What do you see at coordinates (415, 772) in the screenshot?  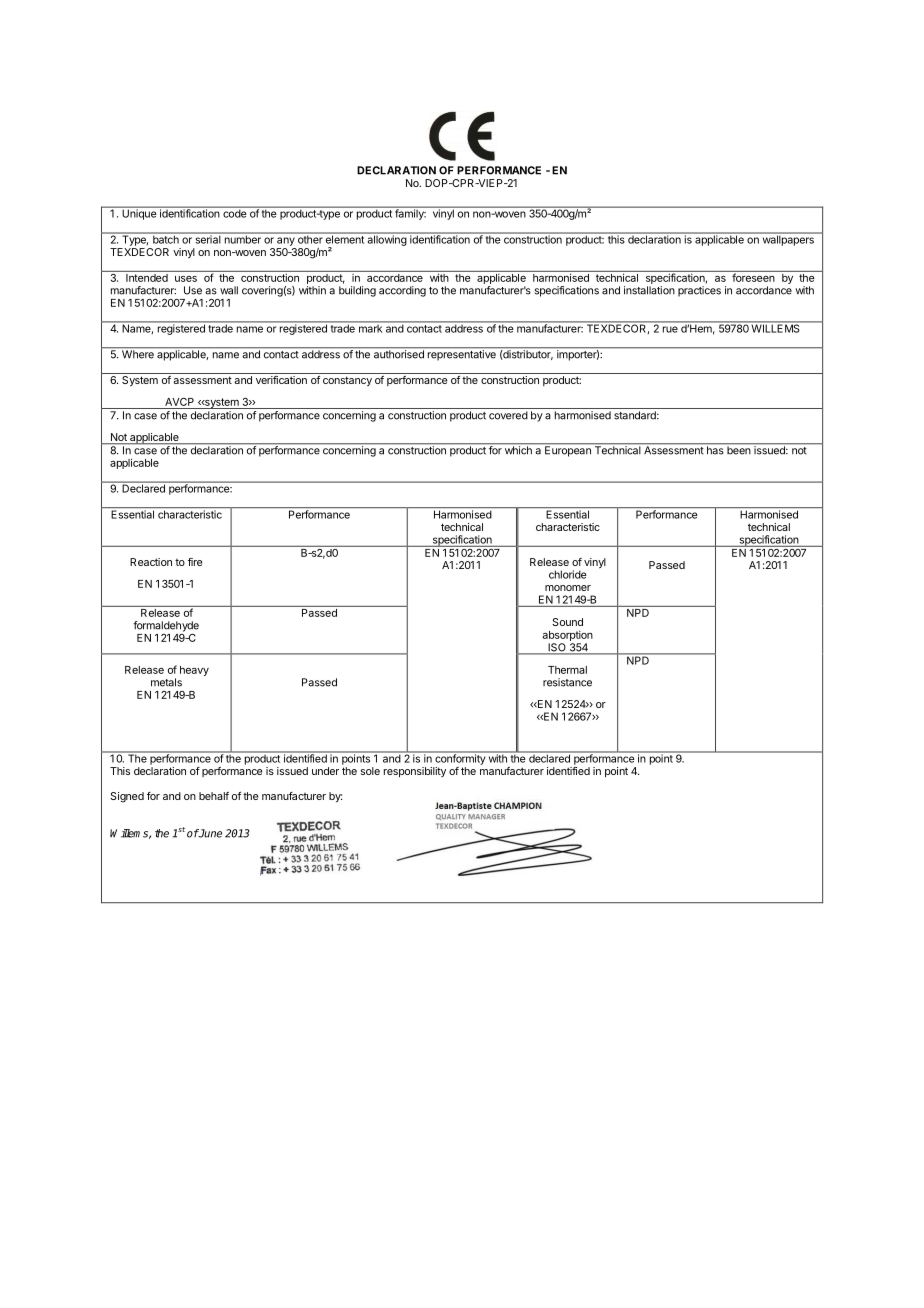 I see `responsibility` at bounding box center [415, 772].
